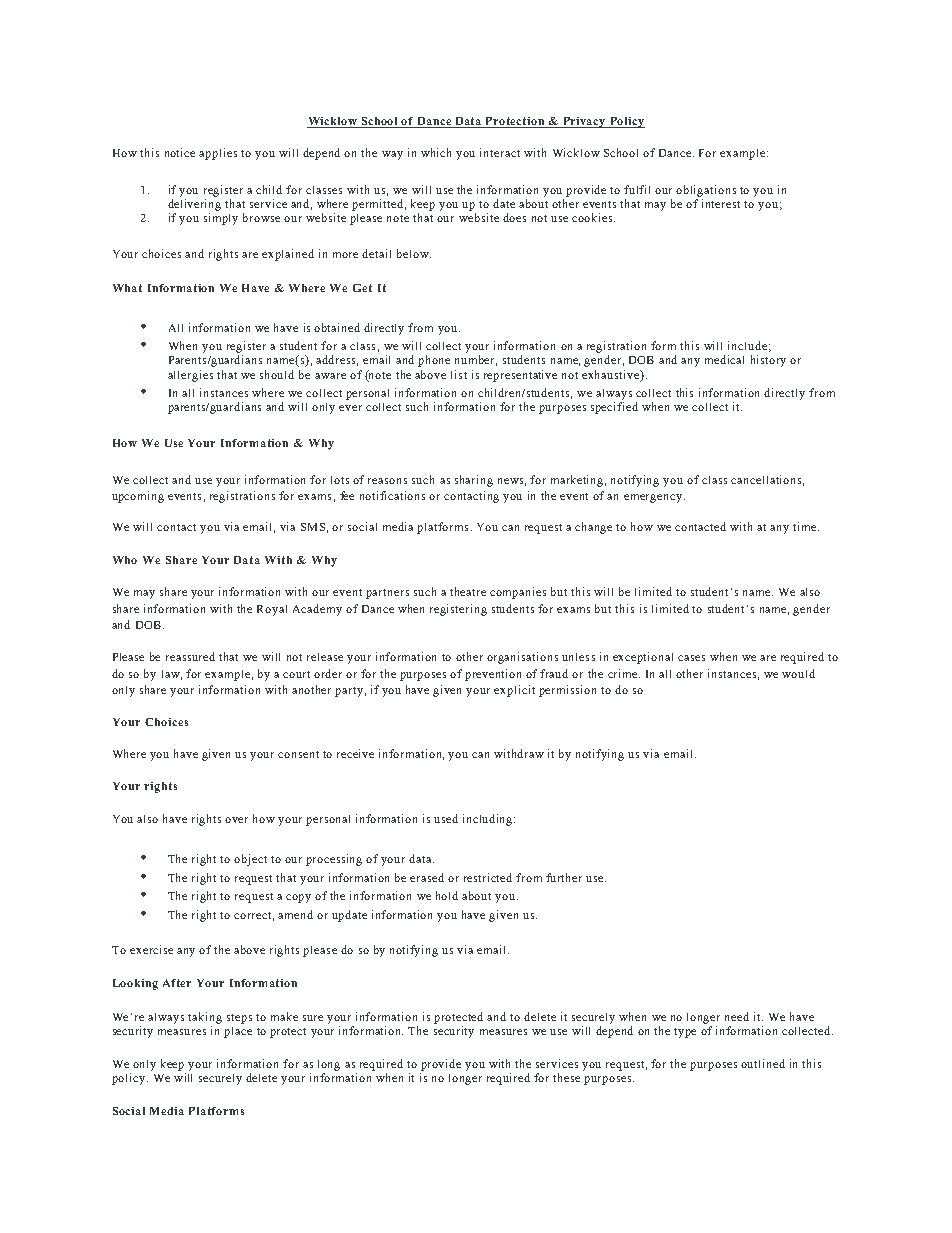  Describe the element at coordinates (514, 691) in the page. I see `explicit` at that location.
